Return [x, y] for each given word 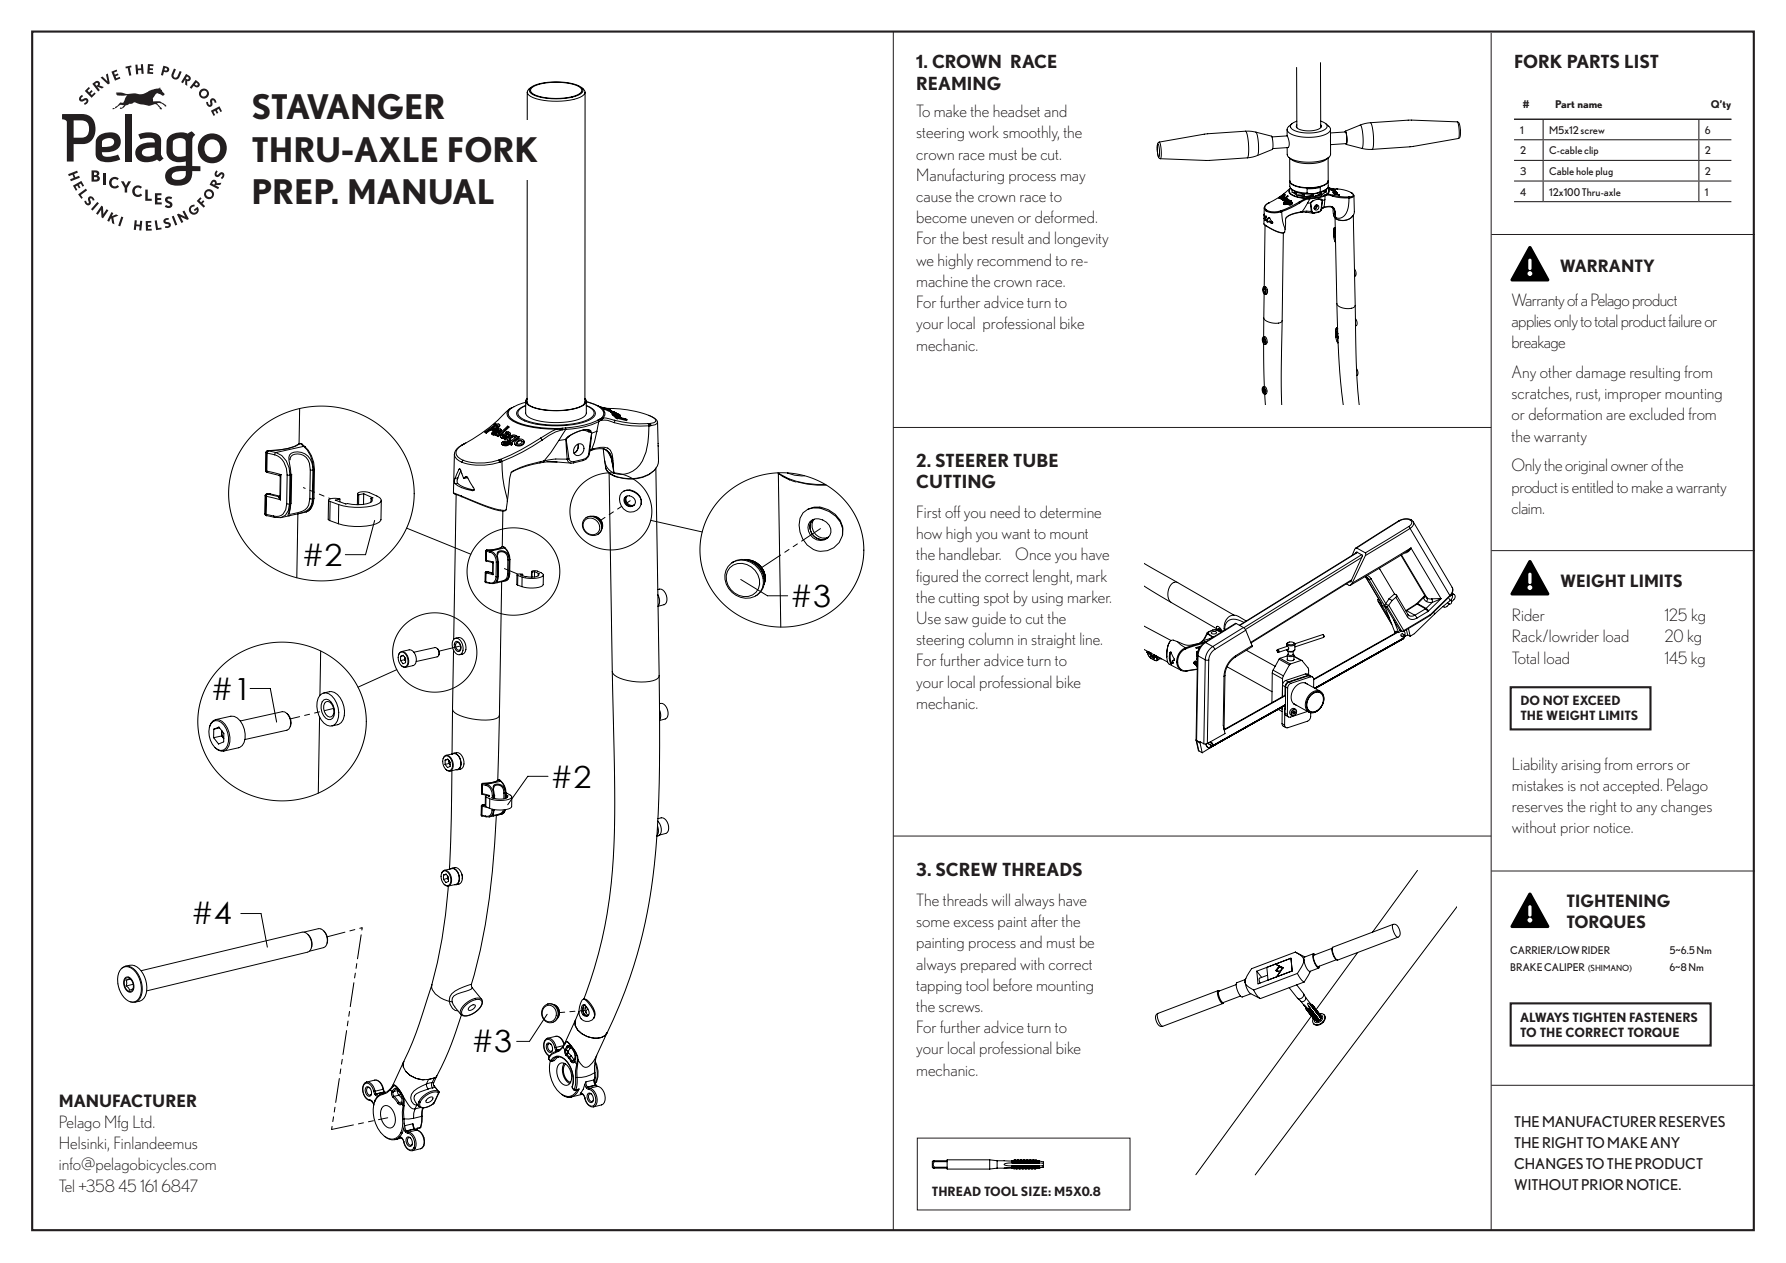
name [1589, 105]
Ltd [143, 1122]
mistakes [1537, 785]
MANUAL [421, 192]
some [933, 923]
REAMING [959, 83]
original [1586, 466]
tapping [939, 987]
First [929, 511]
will [1000, 899]
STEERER [972, 460]
